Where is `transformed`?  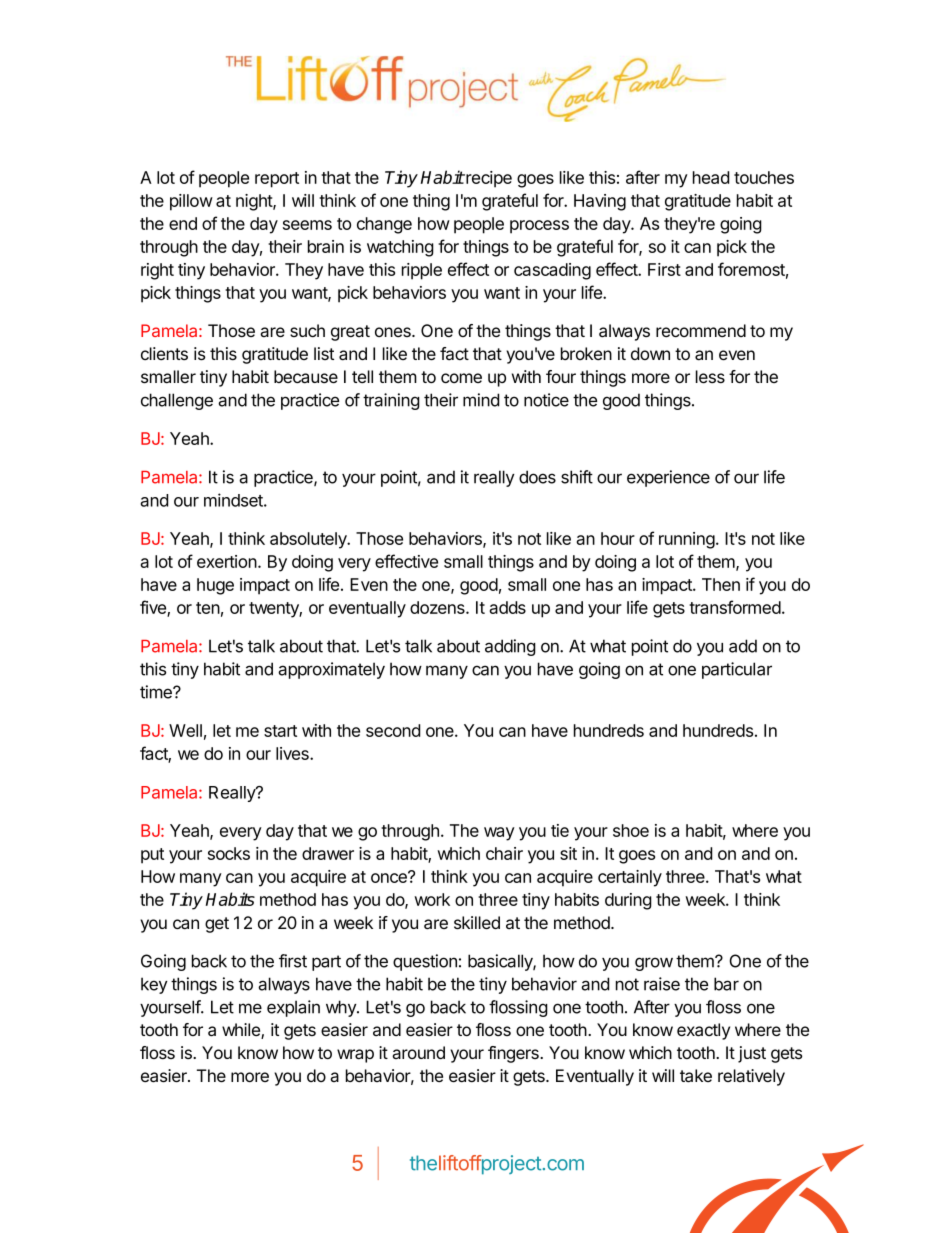
transformed is located at coordinates (735, 607).
